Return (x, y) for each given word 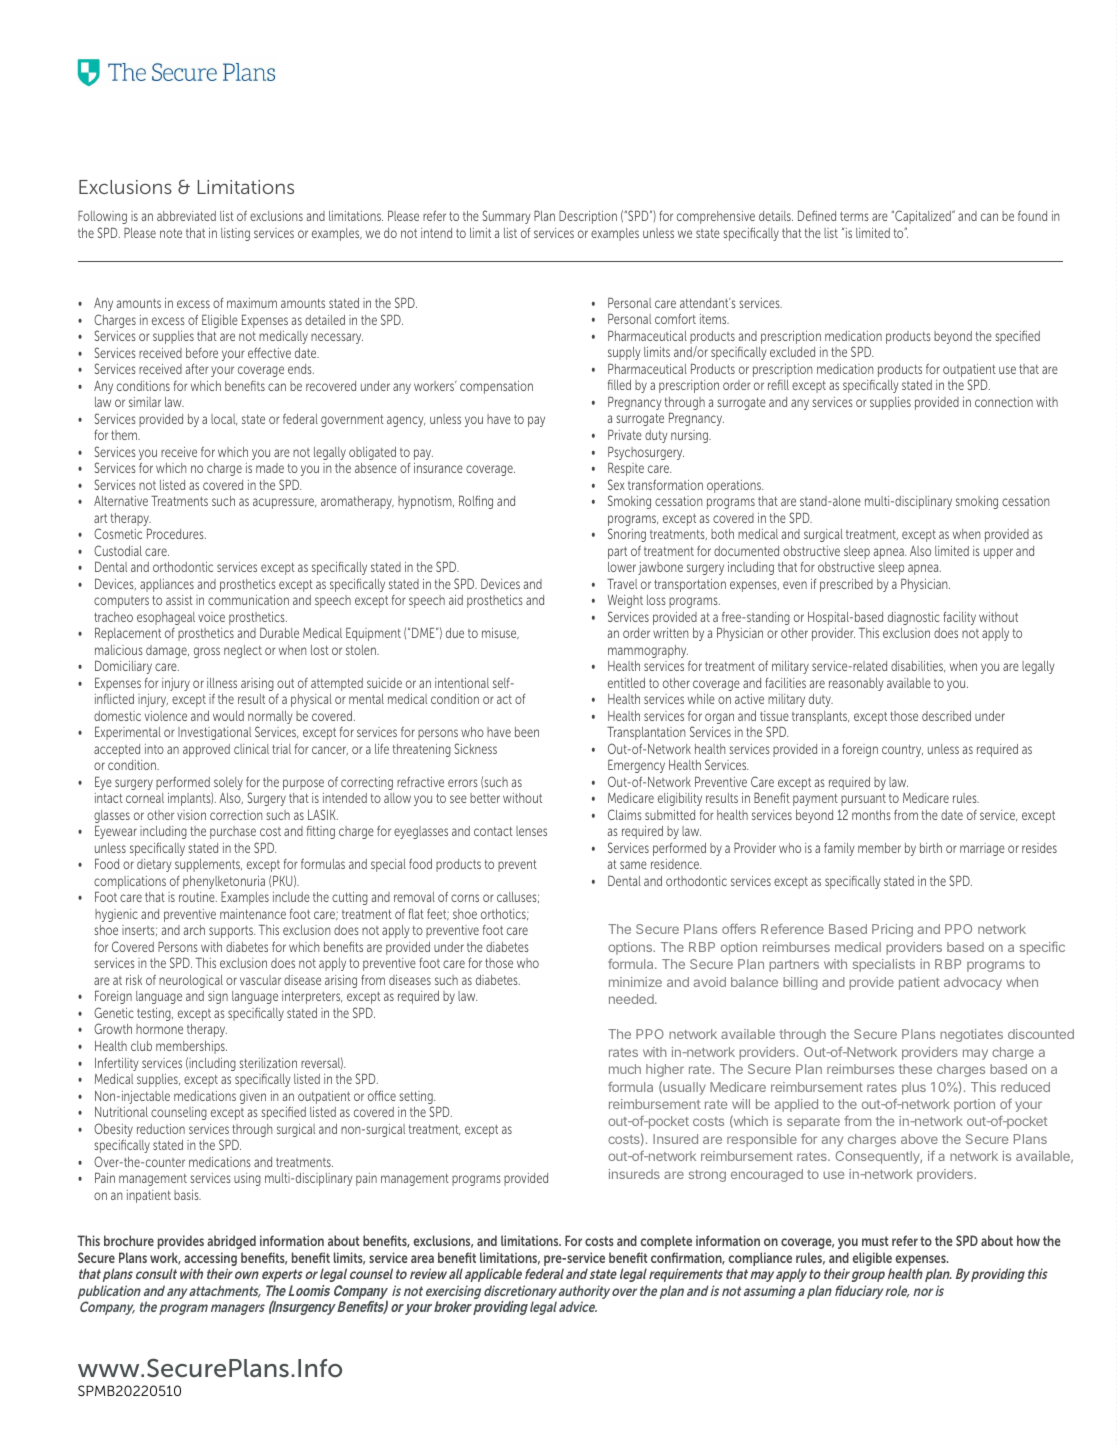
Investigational (214, 733)
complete (666, 1242)
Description (588, 217)
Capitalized (923, 217)
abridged (231, 1242)
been (527, 732)
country (902, 750)
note (171, 233)
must (875, 1241)
